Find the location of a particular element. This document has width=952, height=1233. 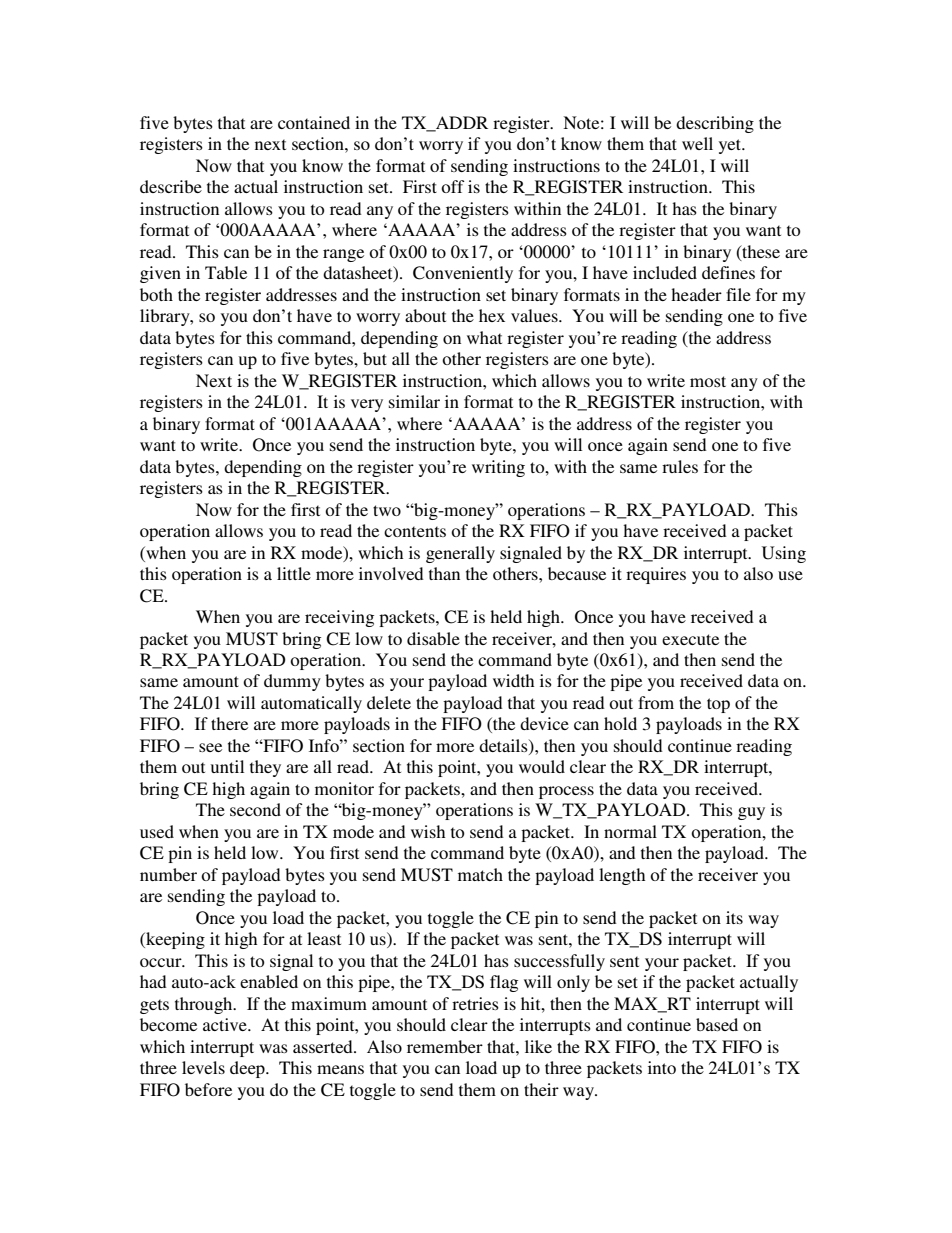

well is located at coordinates (697, 143).
